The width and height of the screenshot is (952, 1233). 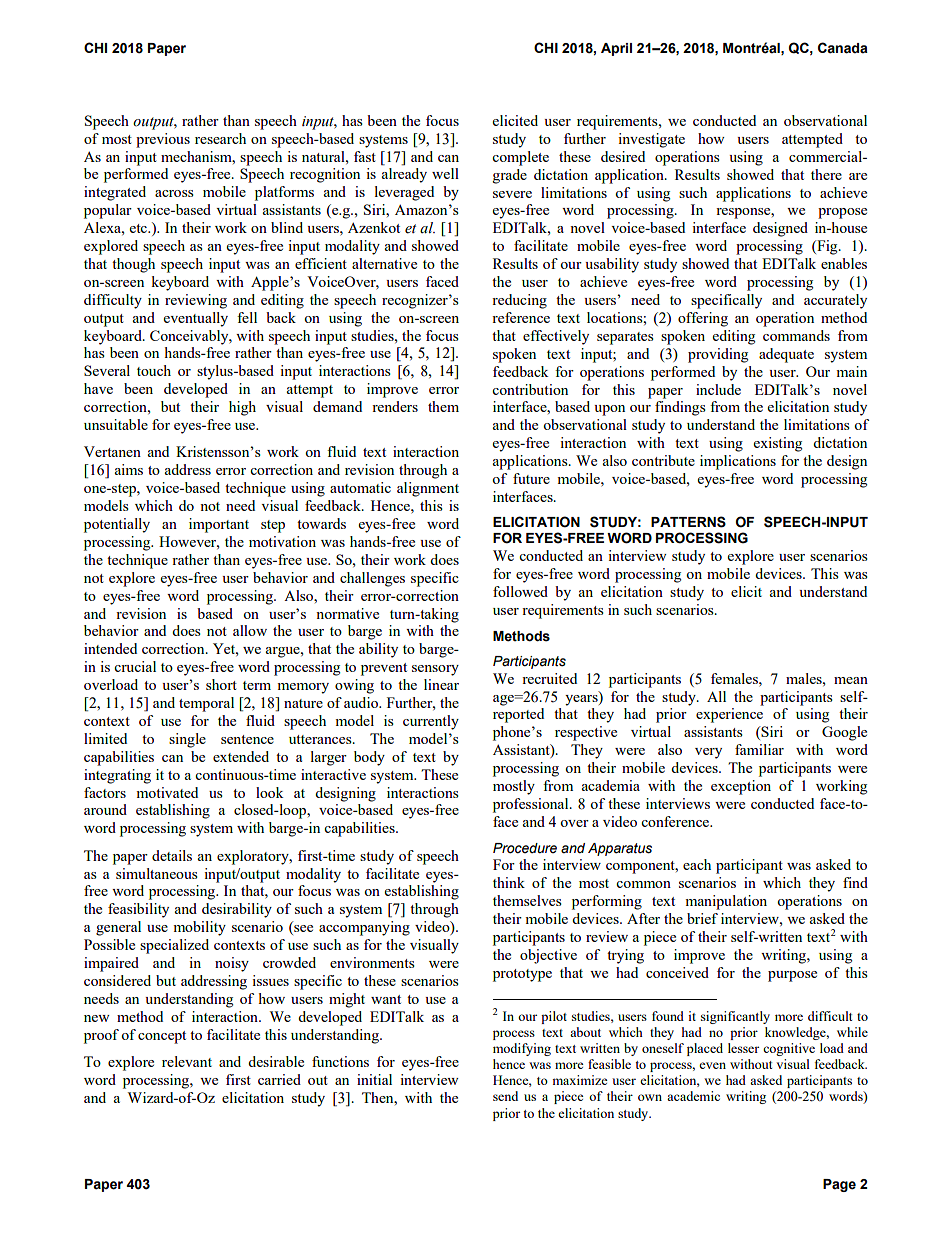 I want to click on complete, so click(x=520, y=158).
